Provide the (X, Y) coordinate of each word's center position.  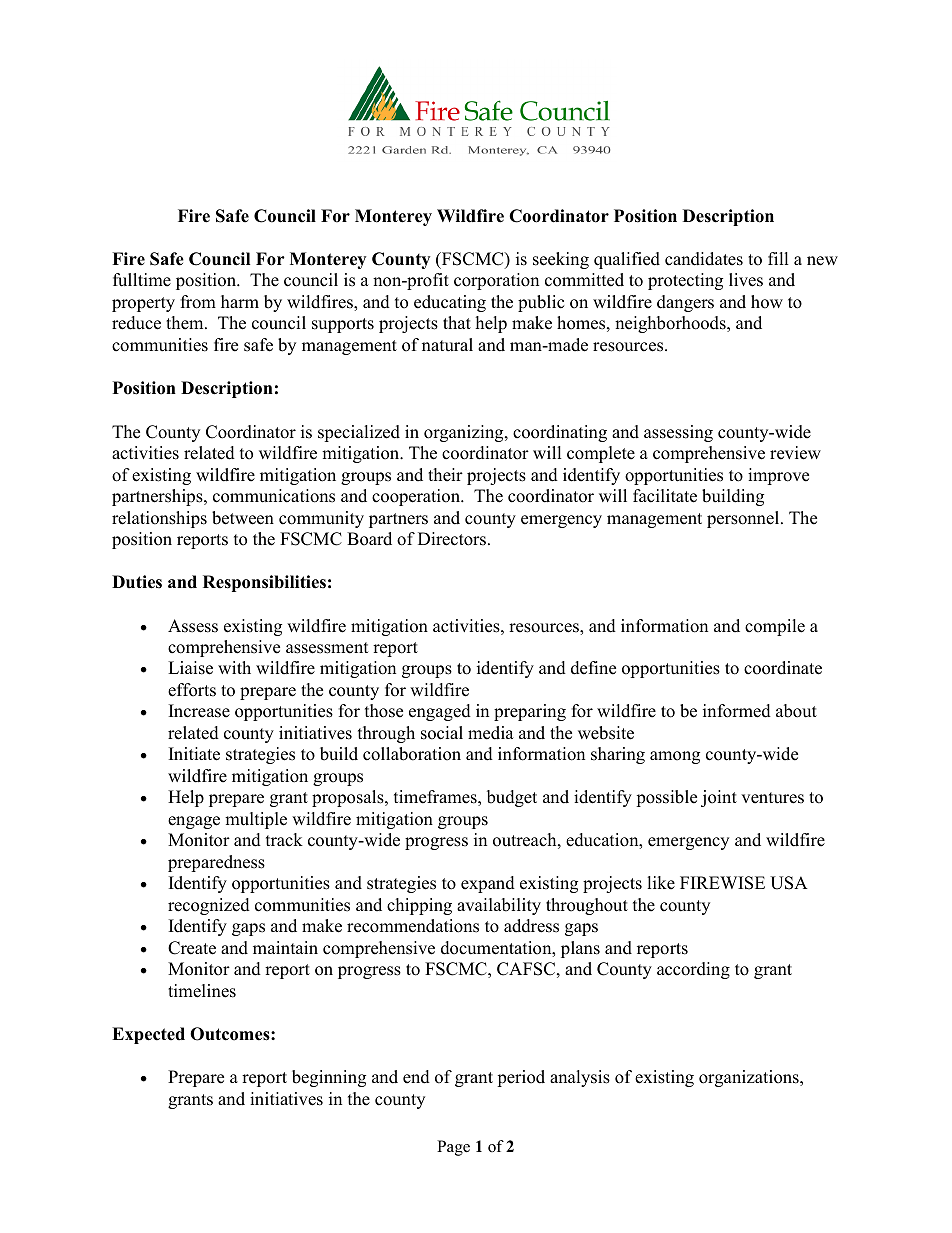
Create (192, 948)
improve (778, 476)
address (531, 926)
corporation (496, 281)
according (693, 970)
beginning (329, 1078)
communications (274, 496)
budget (512, 798)
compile (775, 627)
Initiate (194, 754)
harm (240, 301)
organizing (465, 433)
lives (746, 280)
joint (719, 798)
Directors (452, 539)
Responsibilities (264, 583)
